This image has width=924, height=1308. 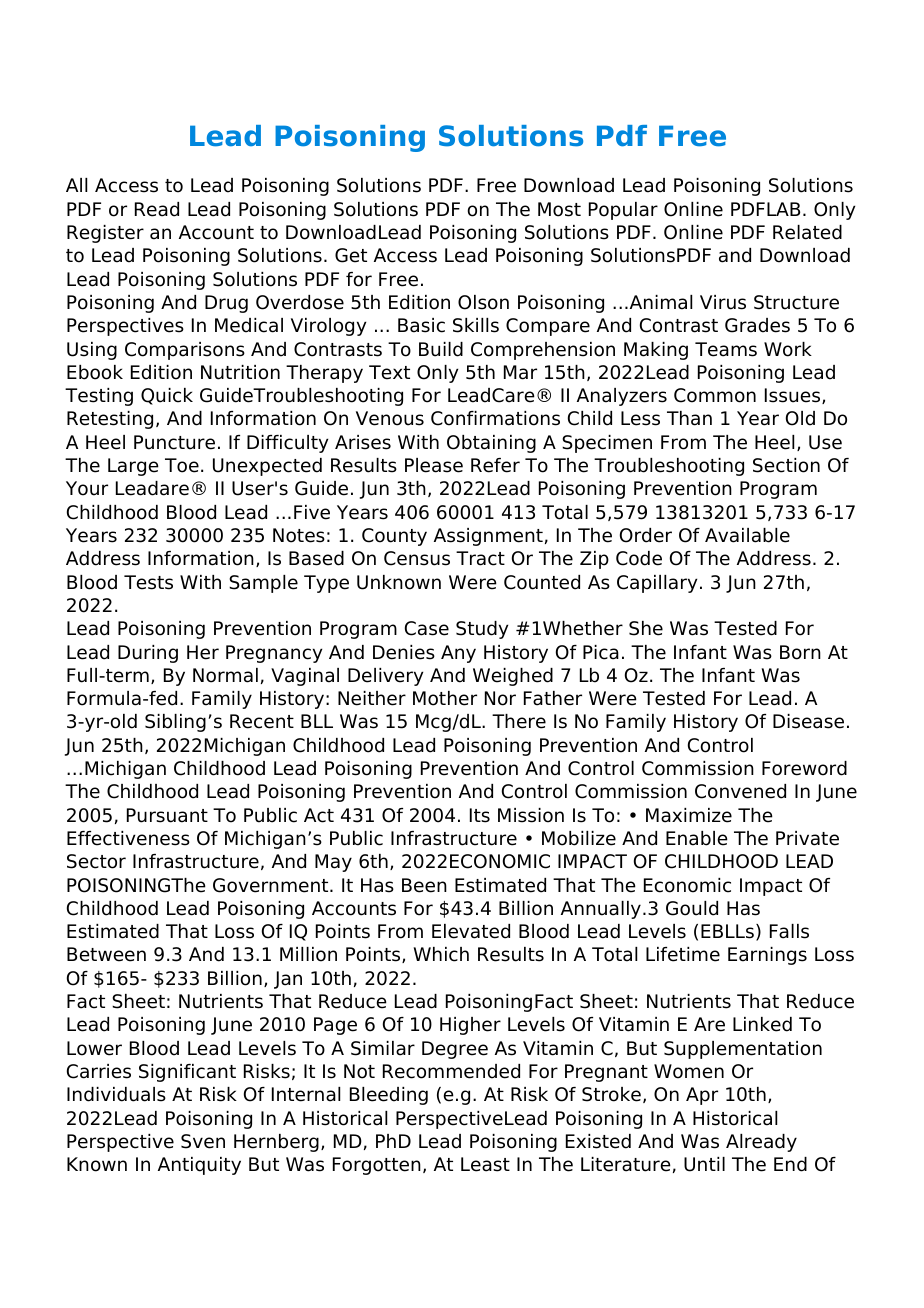 What do you see at coordinates (807, 232) in the image?
I see `Related` at bounding box center [807, 232].
